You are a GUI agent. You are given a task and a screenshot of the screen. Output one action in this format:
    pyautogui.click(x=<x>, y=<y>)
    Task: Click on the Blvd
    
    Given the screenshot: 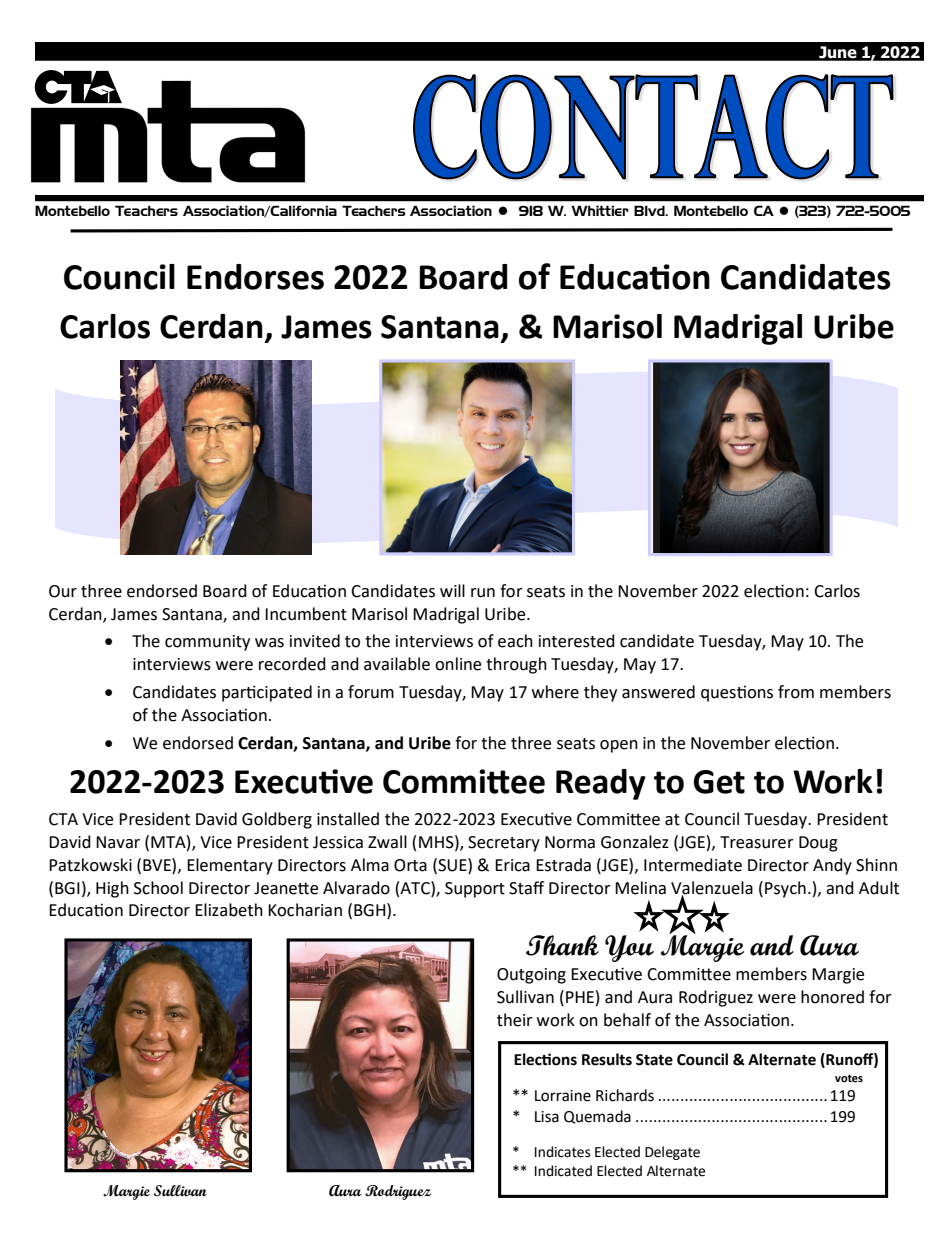 What is the action you would take?
    pyautogui.click(x=650, y=210)
